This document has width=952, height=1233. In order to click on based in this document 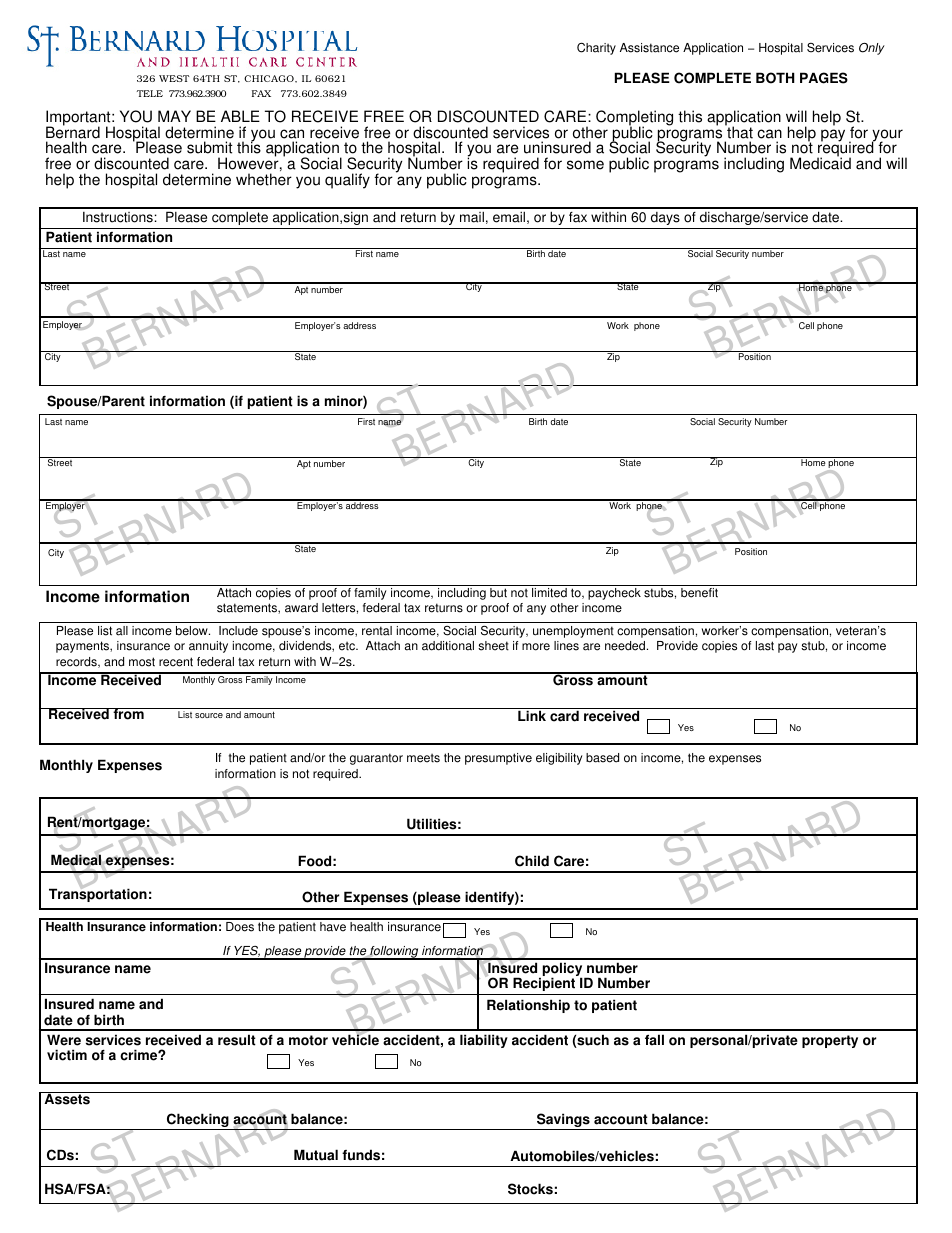, I will do `click(602, 758)`.
